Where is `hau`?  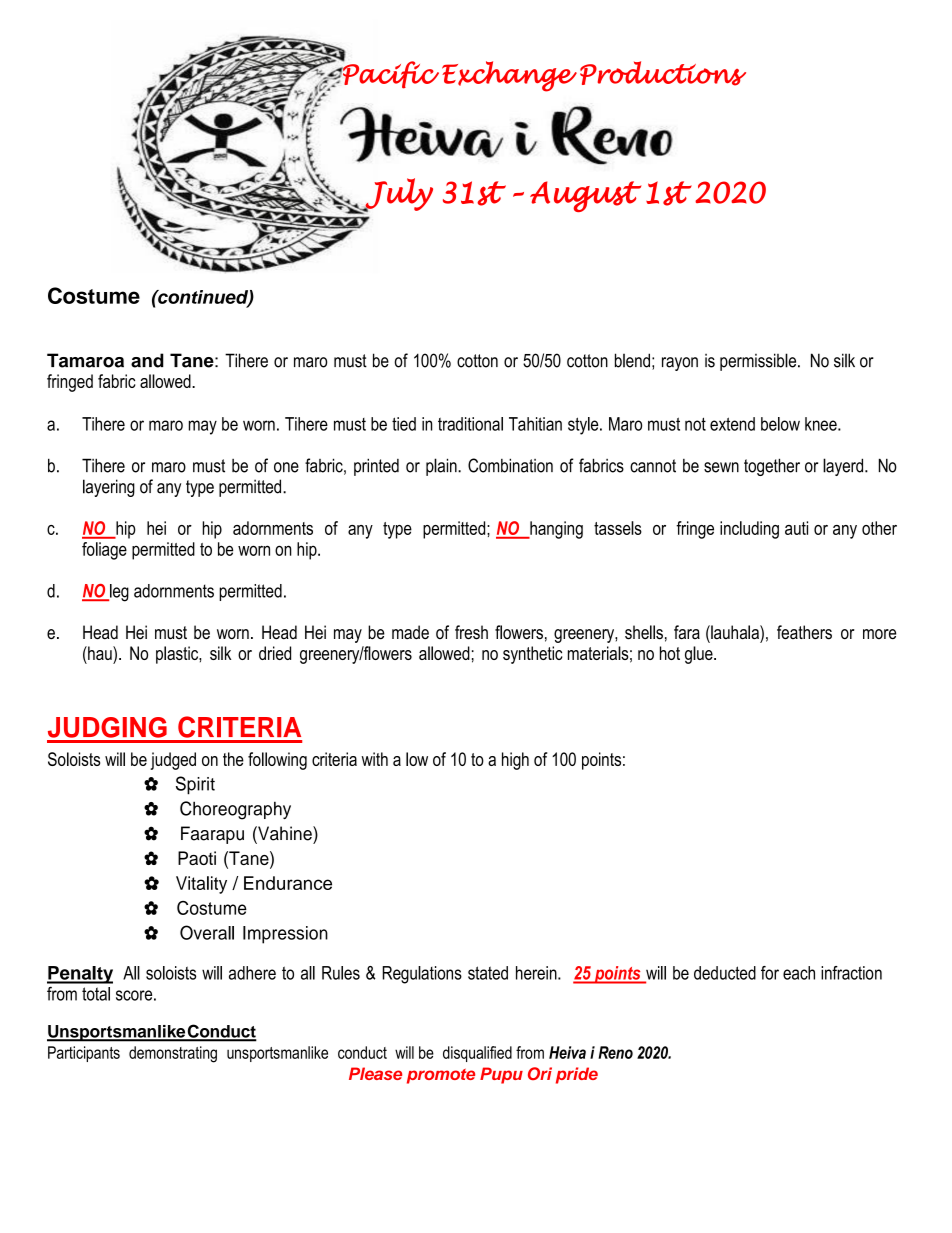 hau is located at coordinates (100, 653).
